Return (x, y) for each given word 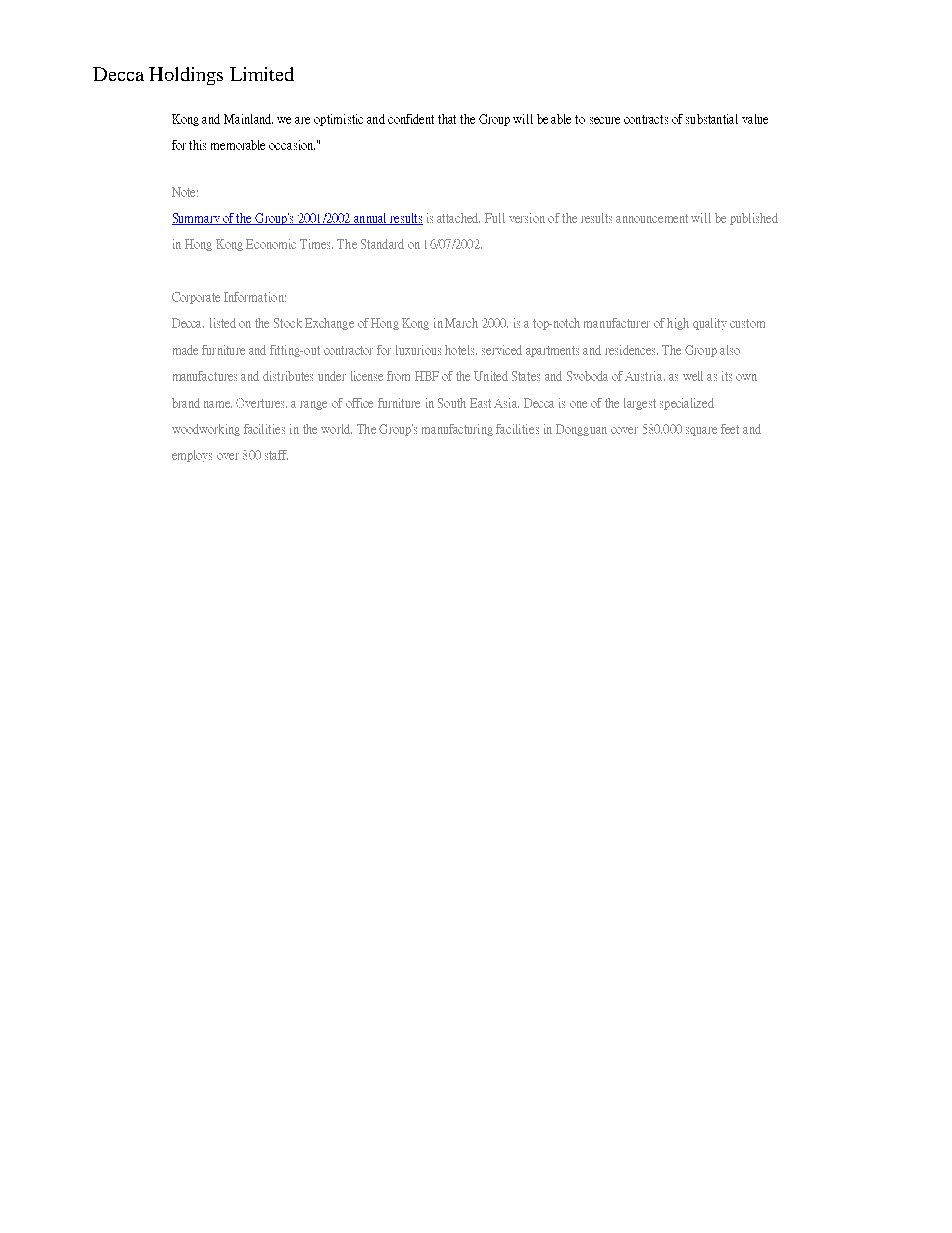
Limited (262, 74)
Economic (271, 244)
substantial (712, 119)
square (701, 431)
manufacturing (457, 430)
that (447, 119)
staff (276, 455)
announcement (652, 218)
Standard (382, 244)
